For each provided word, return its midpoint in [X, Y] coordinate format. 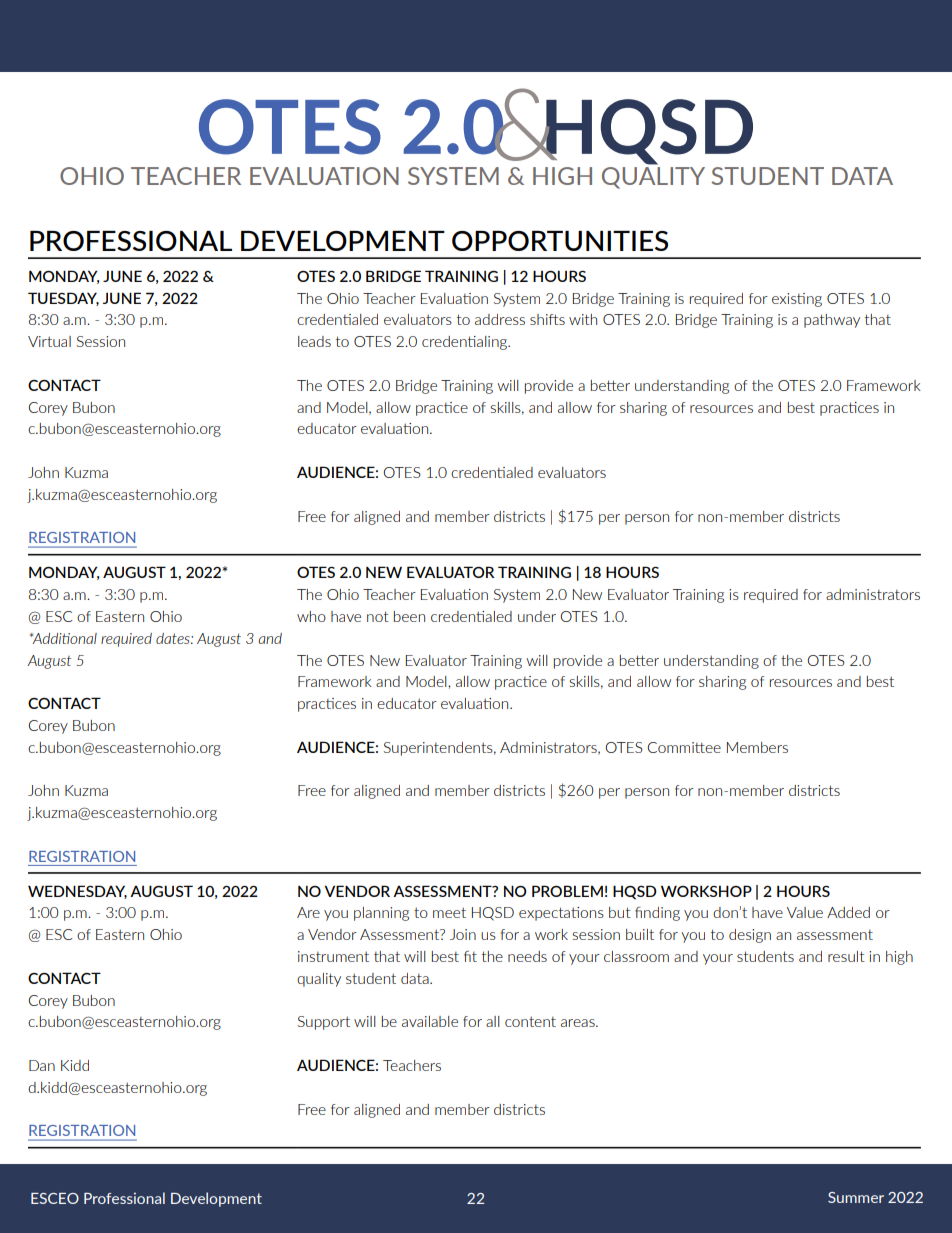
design [750, 936]
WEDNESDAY [77, 892]
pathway [832, 321]
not [378, 616]
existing [797, 300]
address [500, 319]
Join [463, 934]
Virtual [49, 341]
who [311, 616]
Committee [684, 747]
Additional [63, 638]
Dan [42, 1065]
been [409, 616]
